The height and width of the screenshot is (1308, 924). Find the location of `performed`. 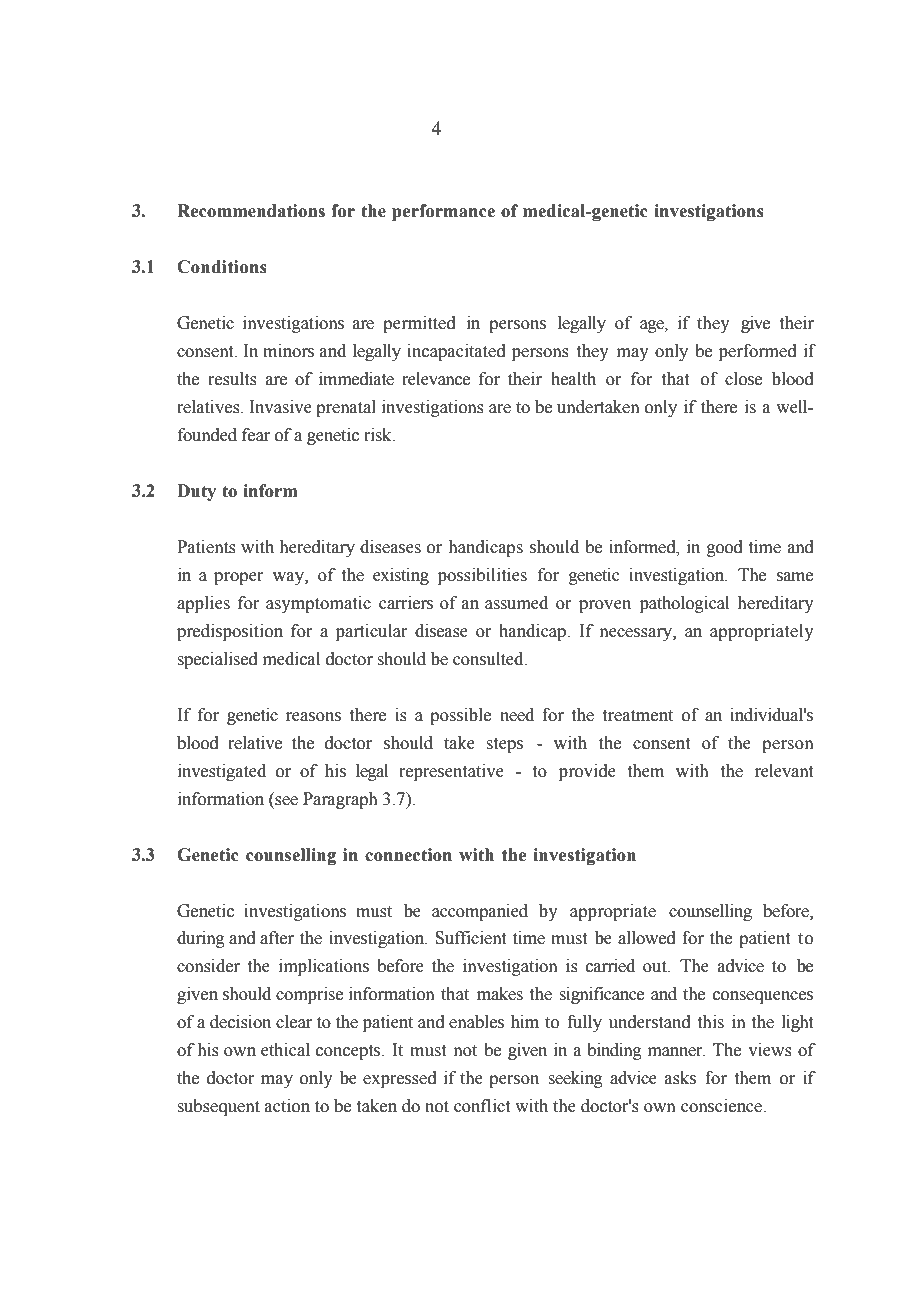

performed is located at coordinates (758, 352).
